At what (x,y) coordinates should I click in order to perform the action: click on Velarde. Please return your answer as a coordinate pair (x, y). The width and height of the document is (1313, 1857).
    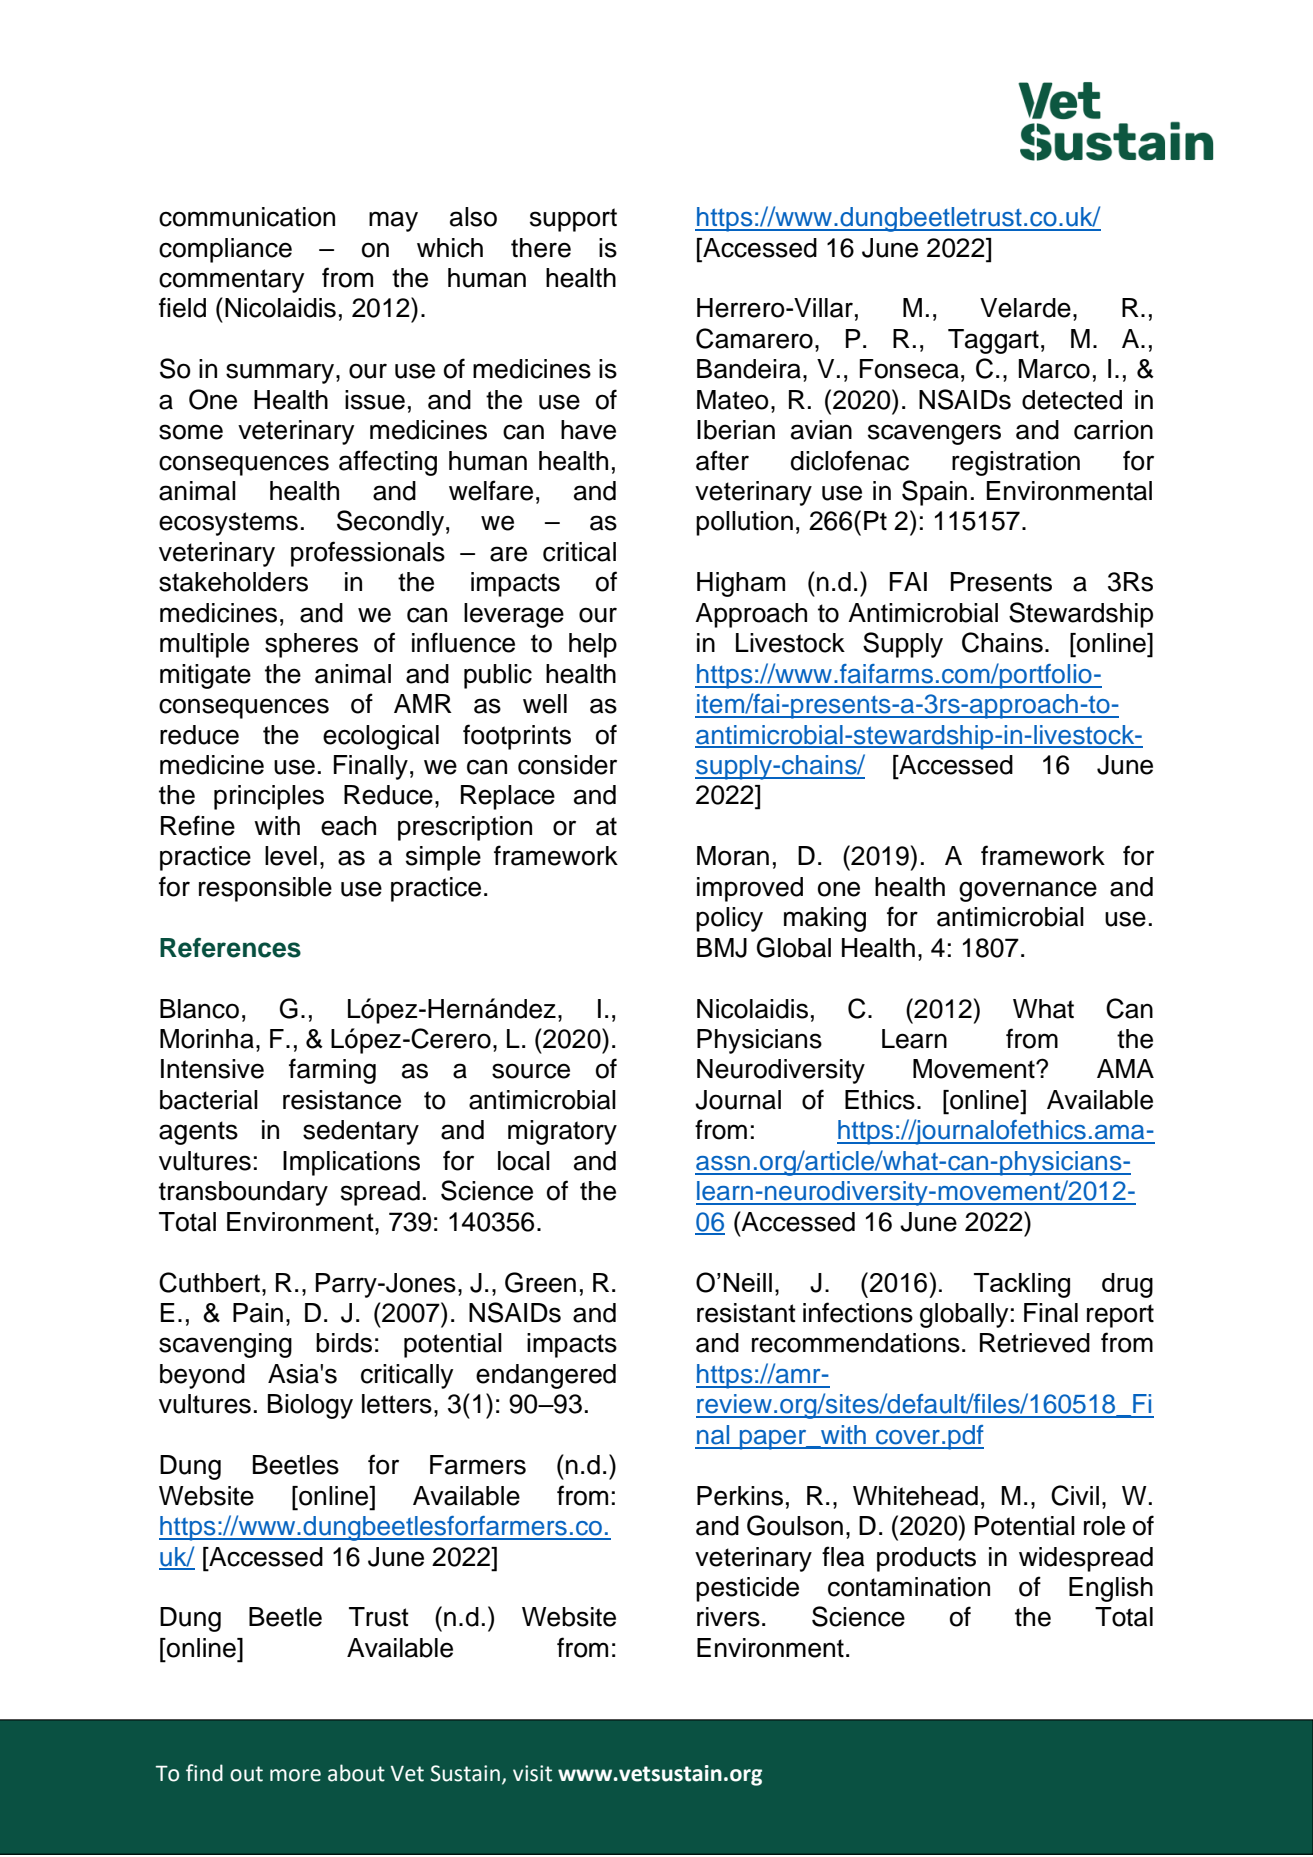
    Looking at the image, I should click on (1025, 308).
